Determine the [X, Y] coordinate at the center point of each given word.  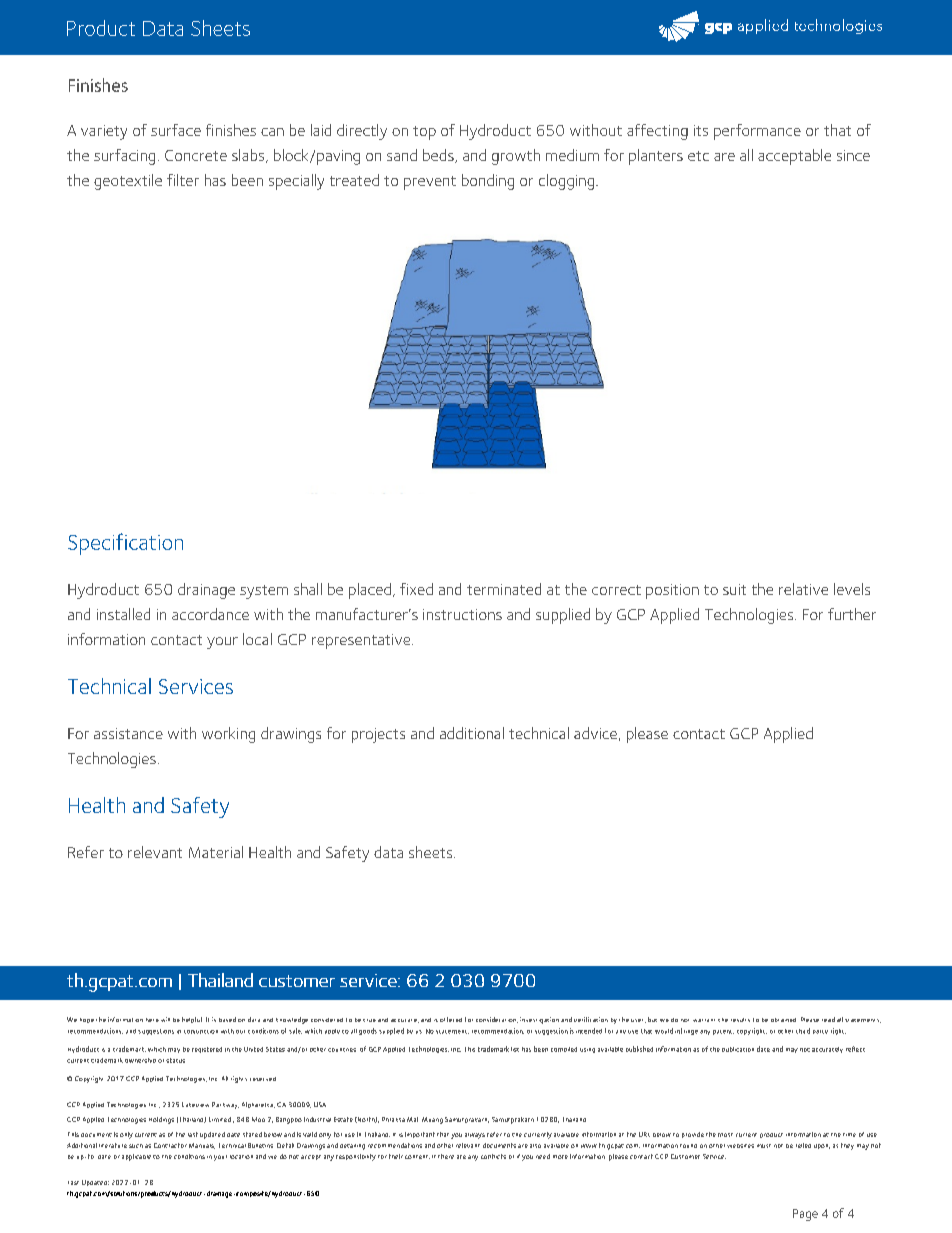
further [852, 614]
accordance [210, 614]
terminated [504, 589]
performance [757, 132]
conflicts [493, 1156]
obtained [783, 1020]
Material [216, 852]
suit [734, 589]
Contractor [170, 1145]
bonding [488, 182]
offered [451, 1019]
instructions [462, 614]
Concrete [196, 155]
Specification [125, 544]
